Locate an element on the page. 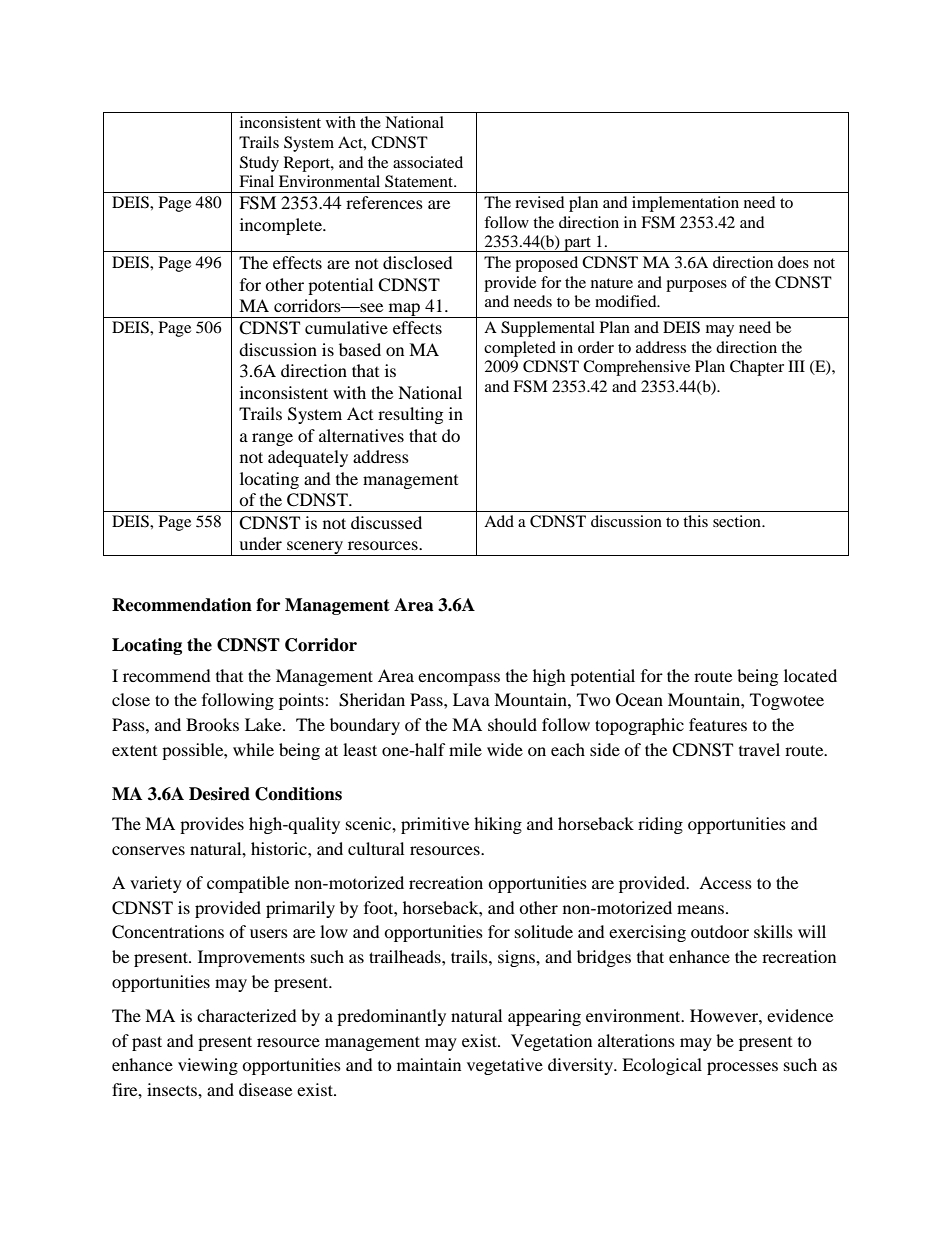  travel is located at coordinates (759, 749).
